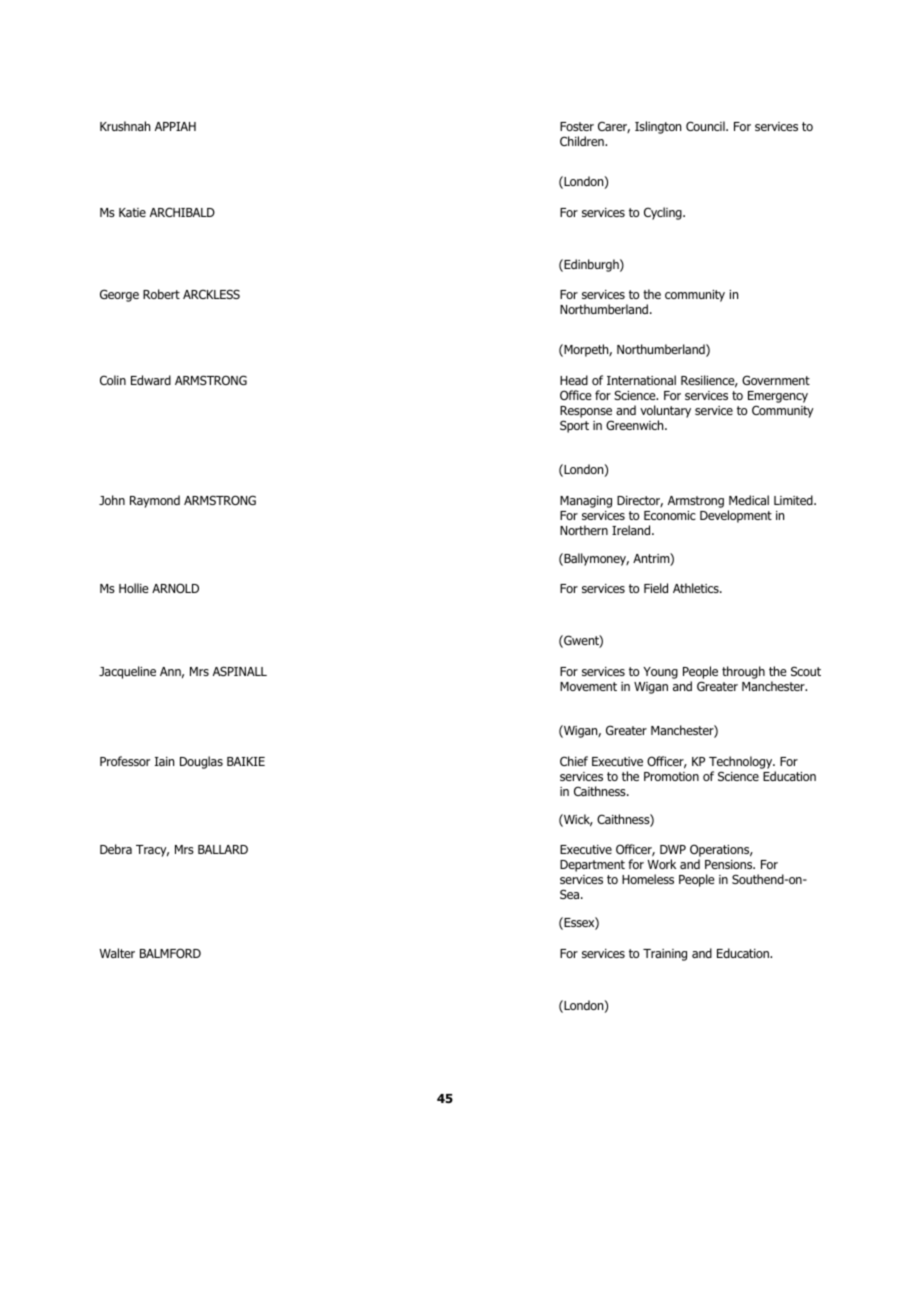 The width and height of the page is (924, 1308). What do you see at coordinates (736, 516) in the page?
I see `Development` at bounding box center [736, 516].
